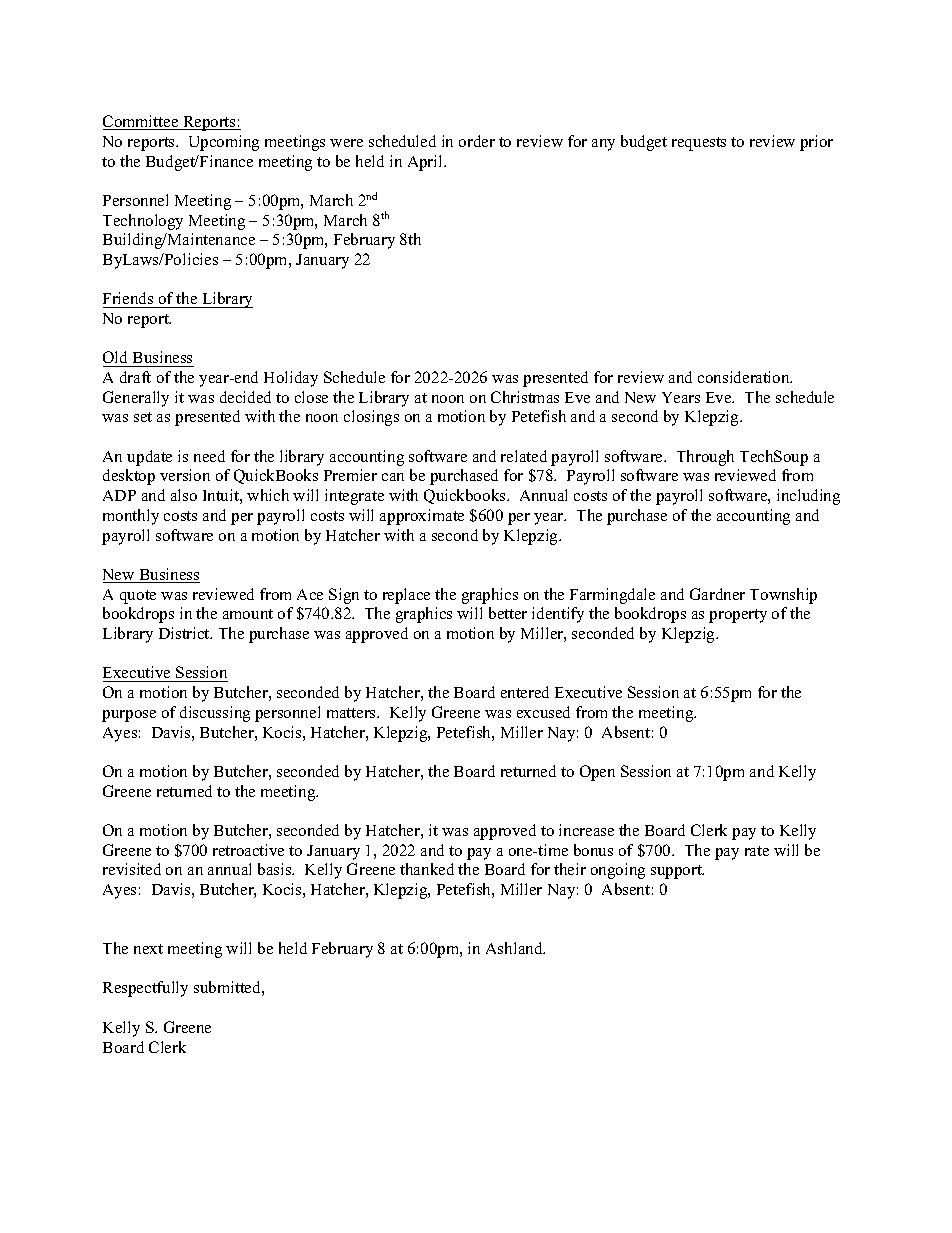 Image resolution: width=952 pixels, height=1233 pixels. What do you see at coordinates (224, 143) in the screenshot?
I see `Upcoming` at bounding box center [224, 143].
